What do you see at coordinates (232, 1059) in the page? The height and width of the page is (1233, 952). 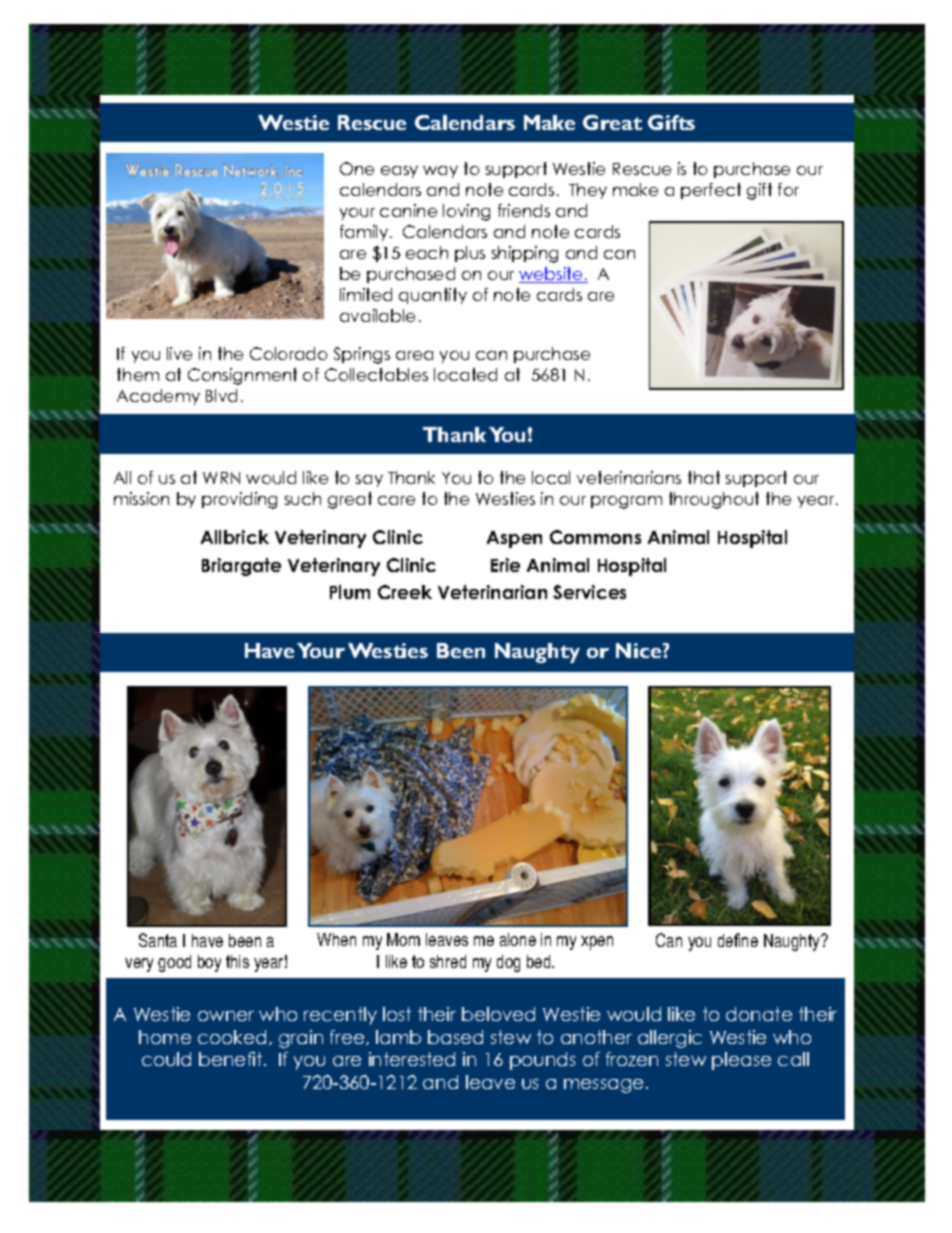 I see `benefit` at bounding box center [232, 1059].
